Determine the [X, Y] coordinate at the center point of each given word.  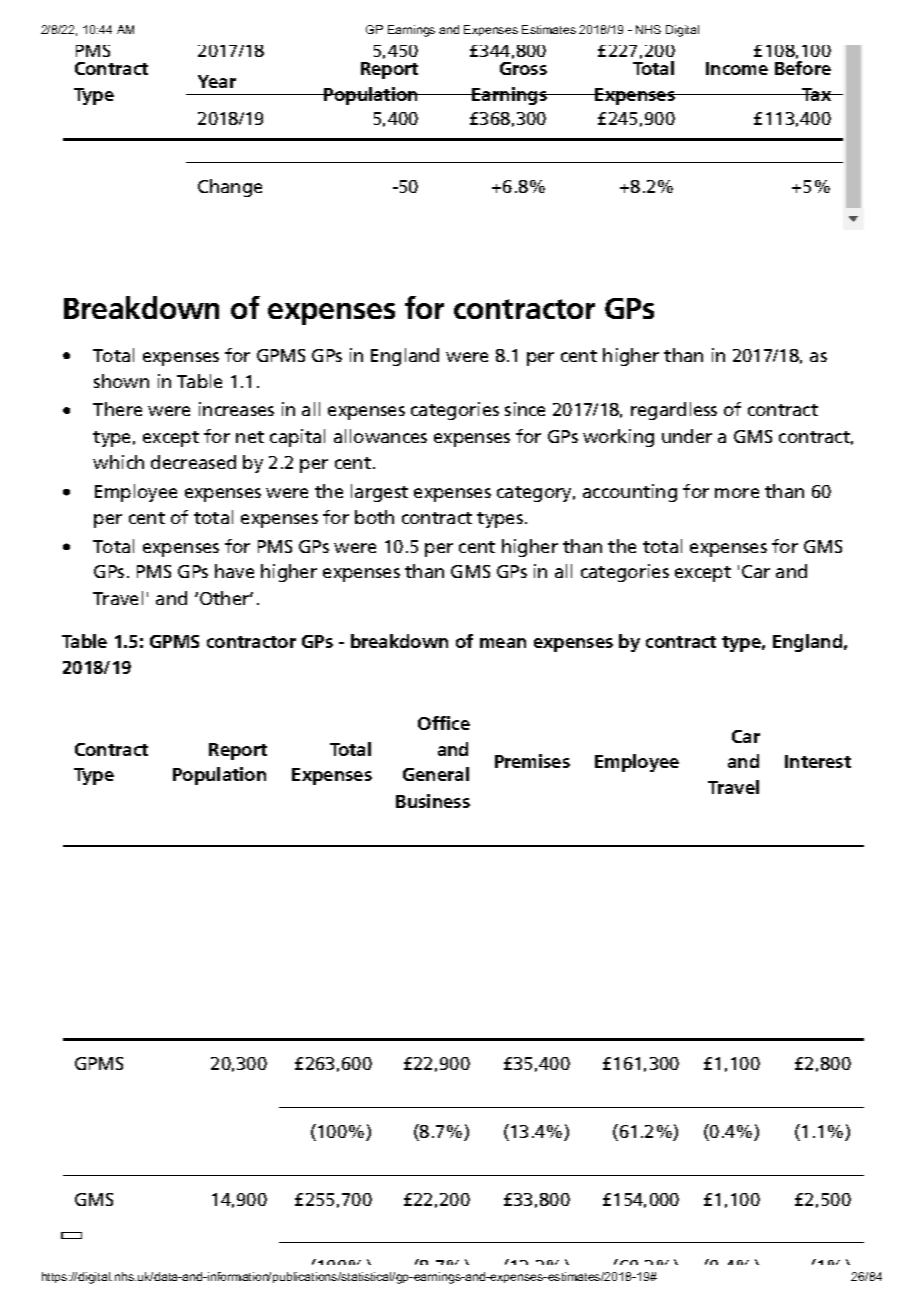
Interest [818, 761]
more [737, 493]
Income [737, 68]
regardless [674, 411]
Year [217, 81]
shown [121, 381]
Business [433, 801]
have [234, 571]
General [436, 774]
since [525, 409]
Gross [523, 68]
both [374, 517]
